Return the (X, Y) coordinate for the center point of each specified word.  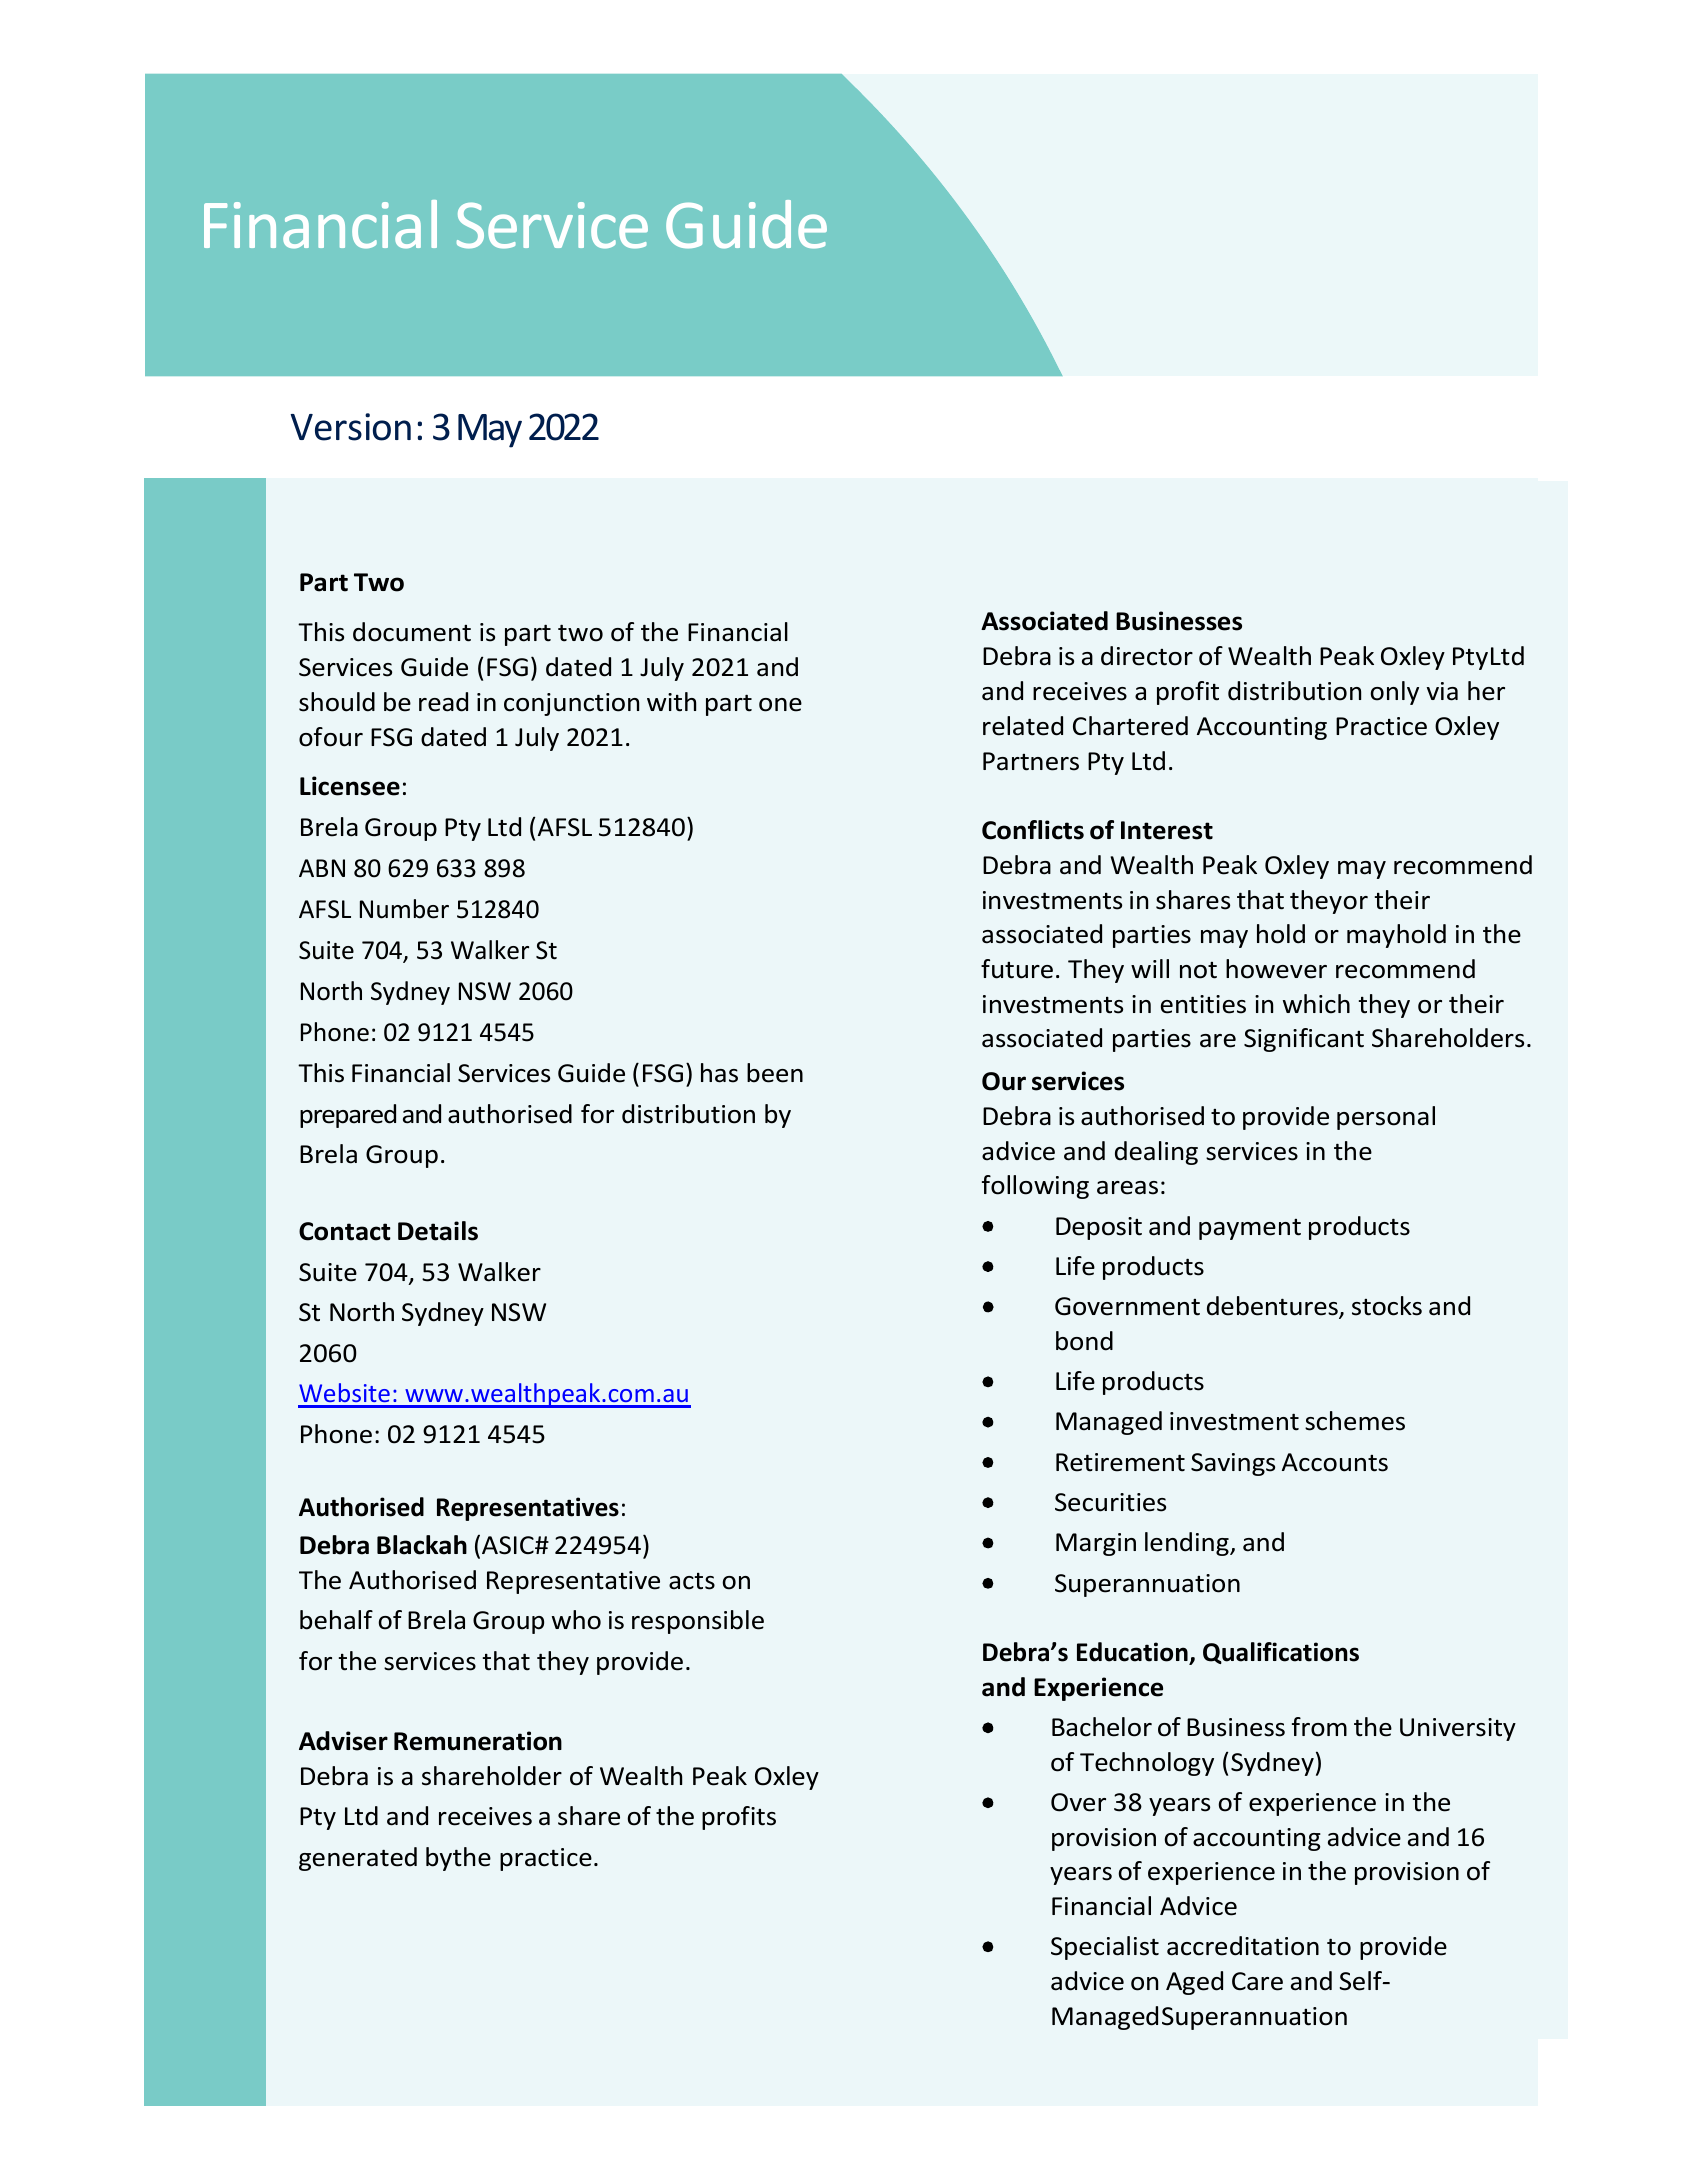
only (1394, 693)
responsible (698, 1622)
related (1023, 726)
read (443, 702)
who (576, 1620)
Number (404, 909)
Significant (1304, 1040)
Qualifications (1281, 1653)
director (1147, 656)
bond (1084, 1341)
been (775, 1073)
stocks (1387, 1306)
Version (350, 427)
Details (438, 1231)
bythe (458, 1859)
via (1442, 691)
